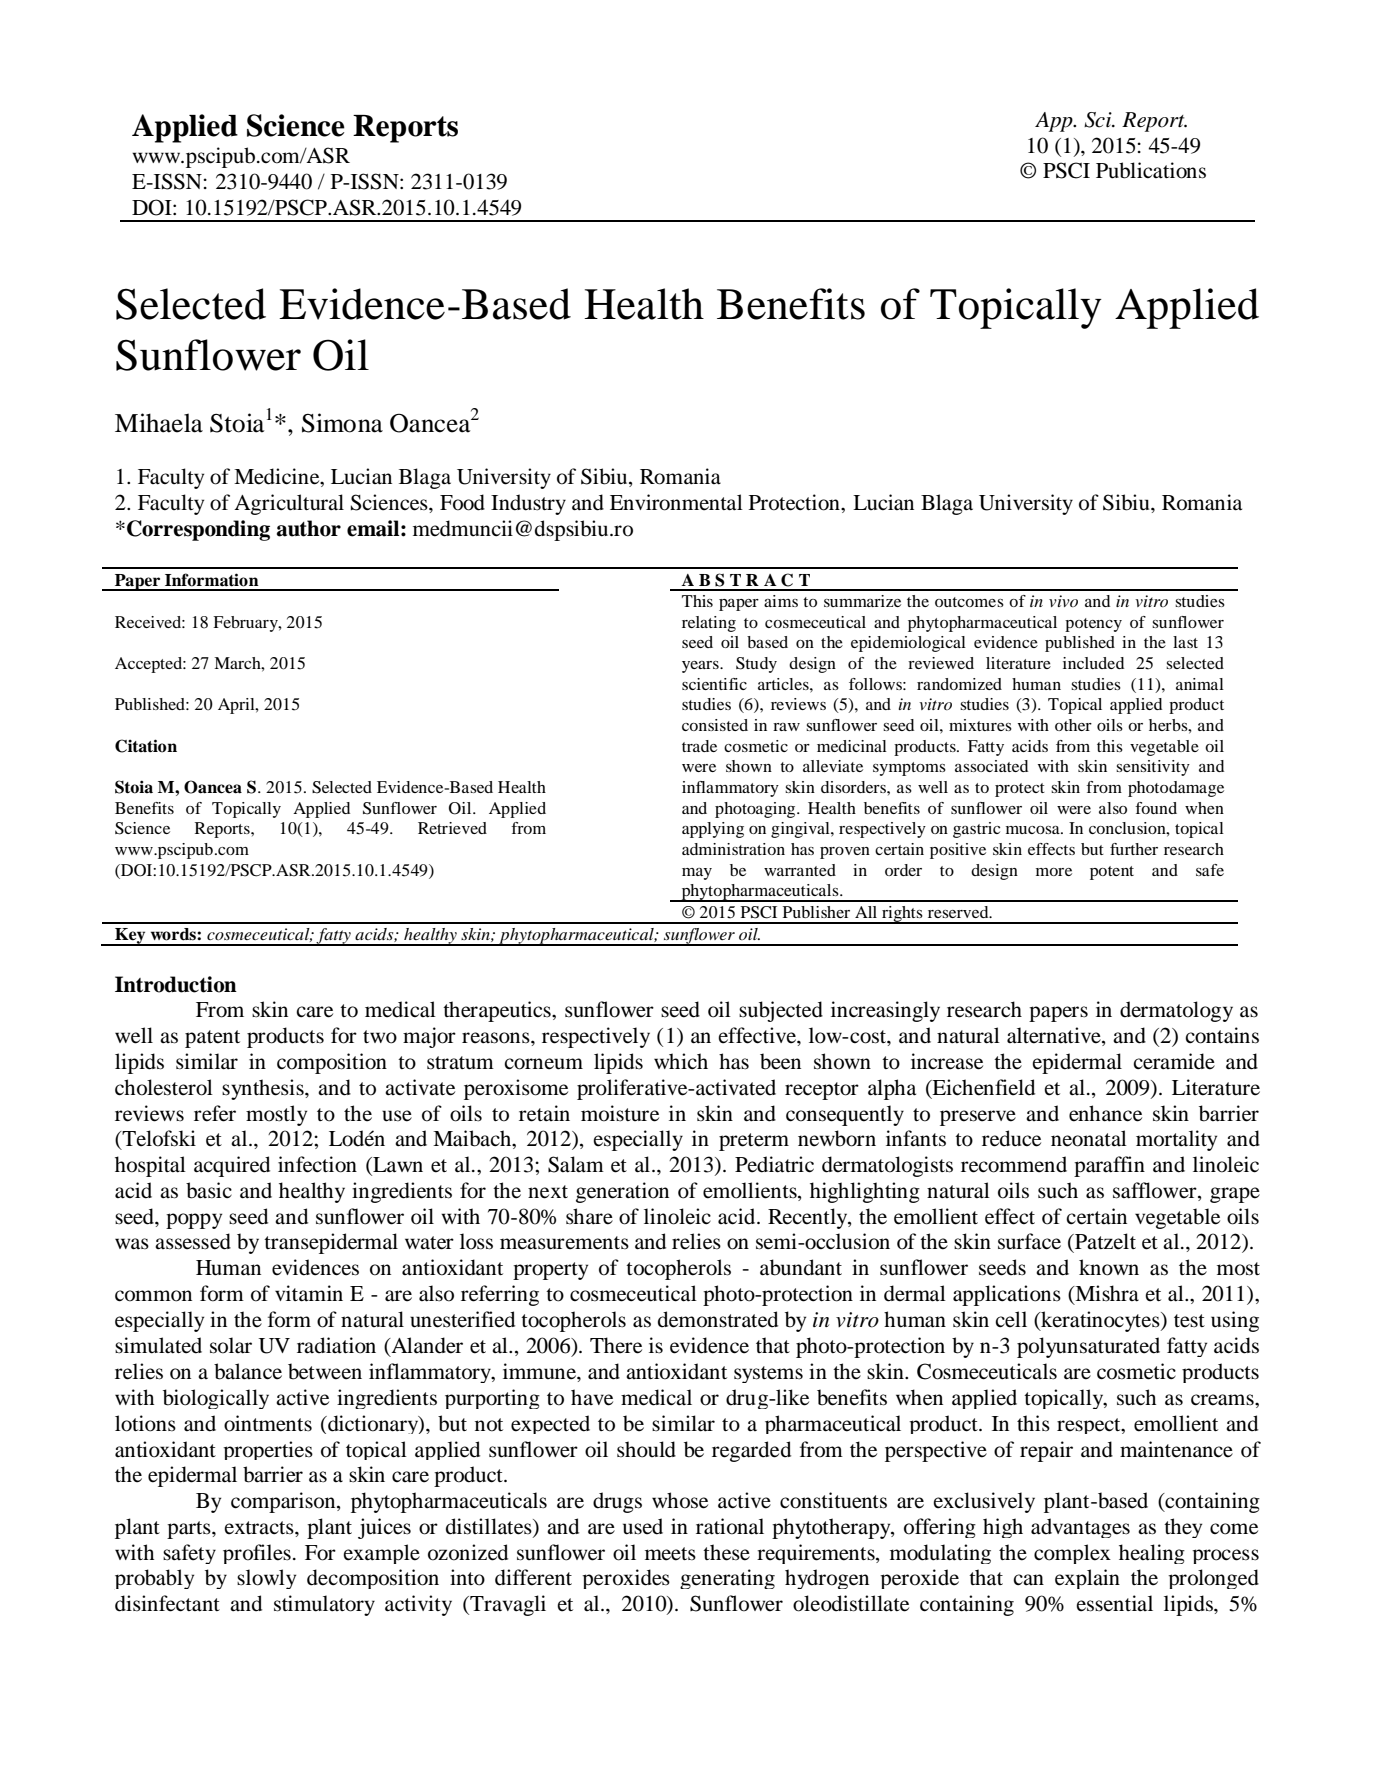  What do you see at coordinates (697, 874) in the screenshot?
I see `may` at bounding box center [697, 874].
